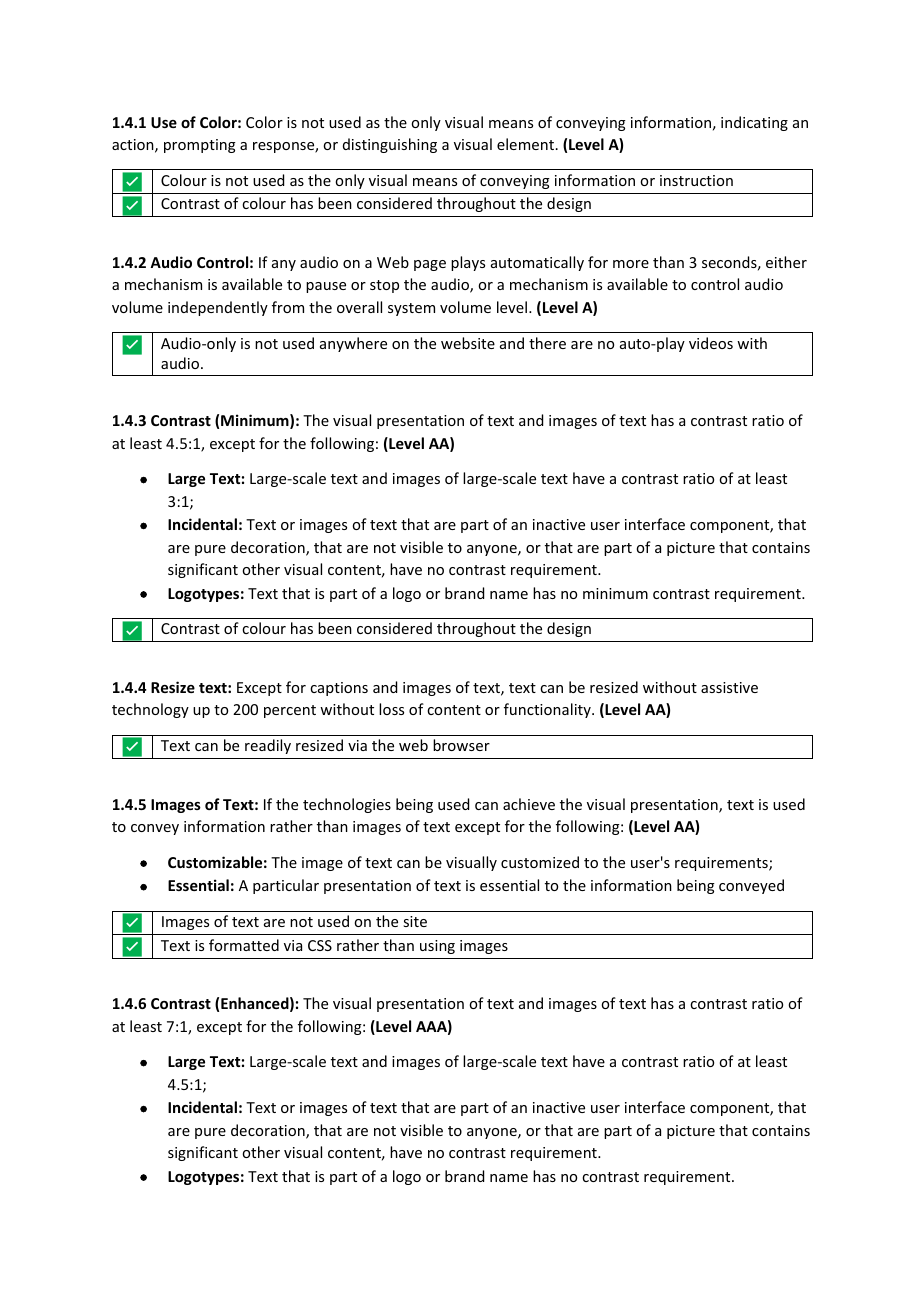 The image size is (924, 1308). I want to click on prompting, so click(200, 146).
